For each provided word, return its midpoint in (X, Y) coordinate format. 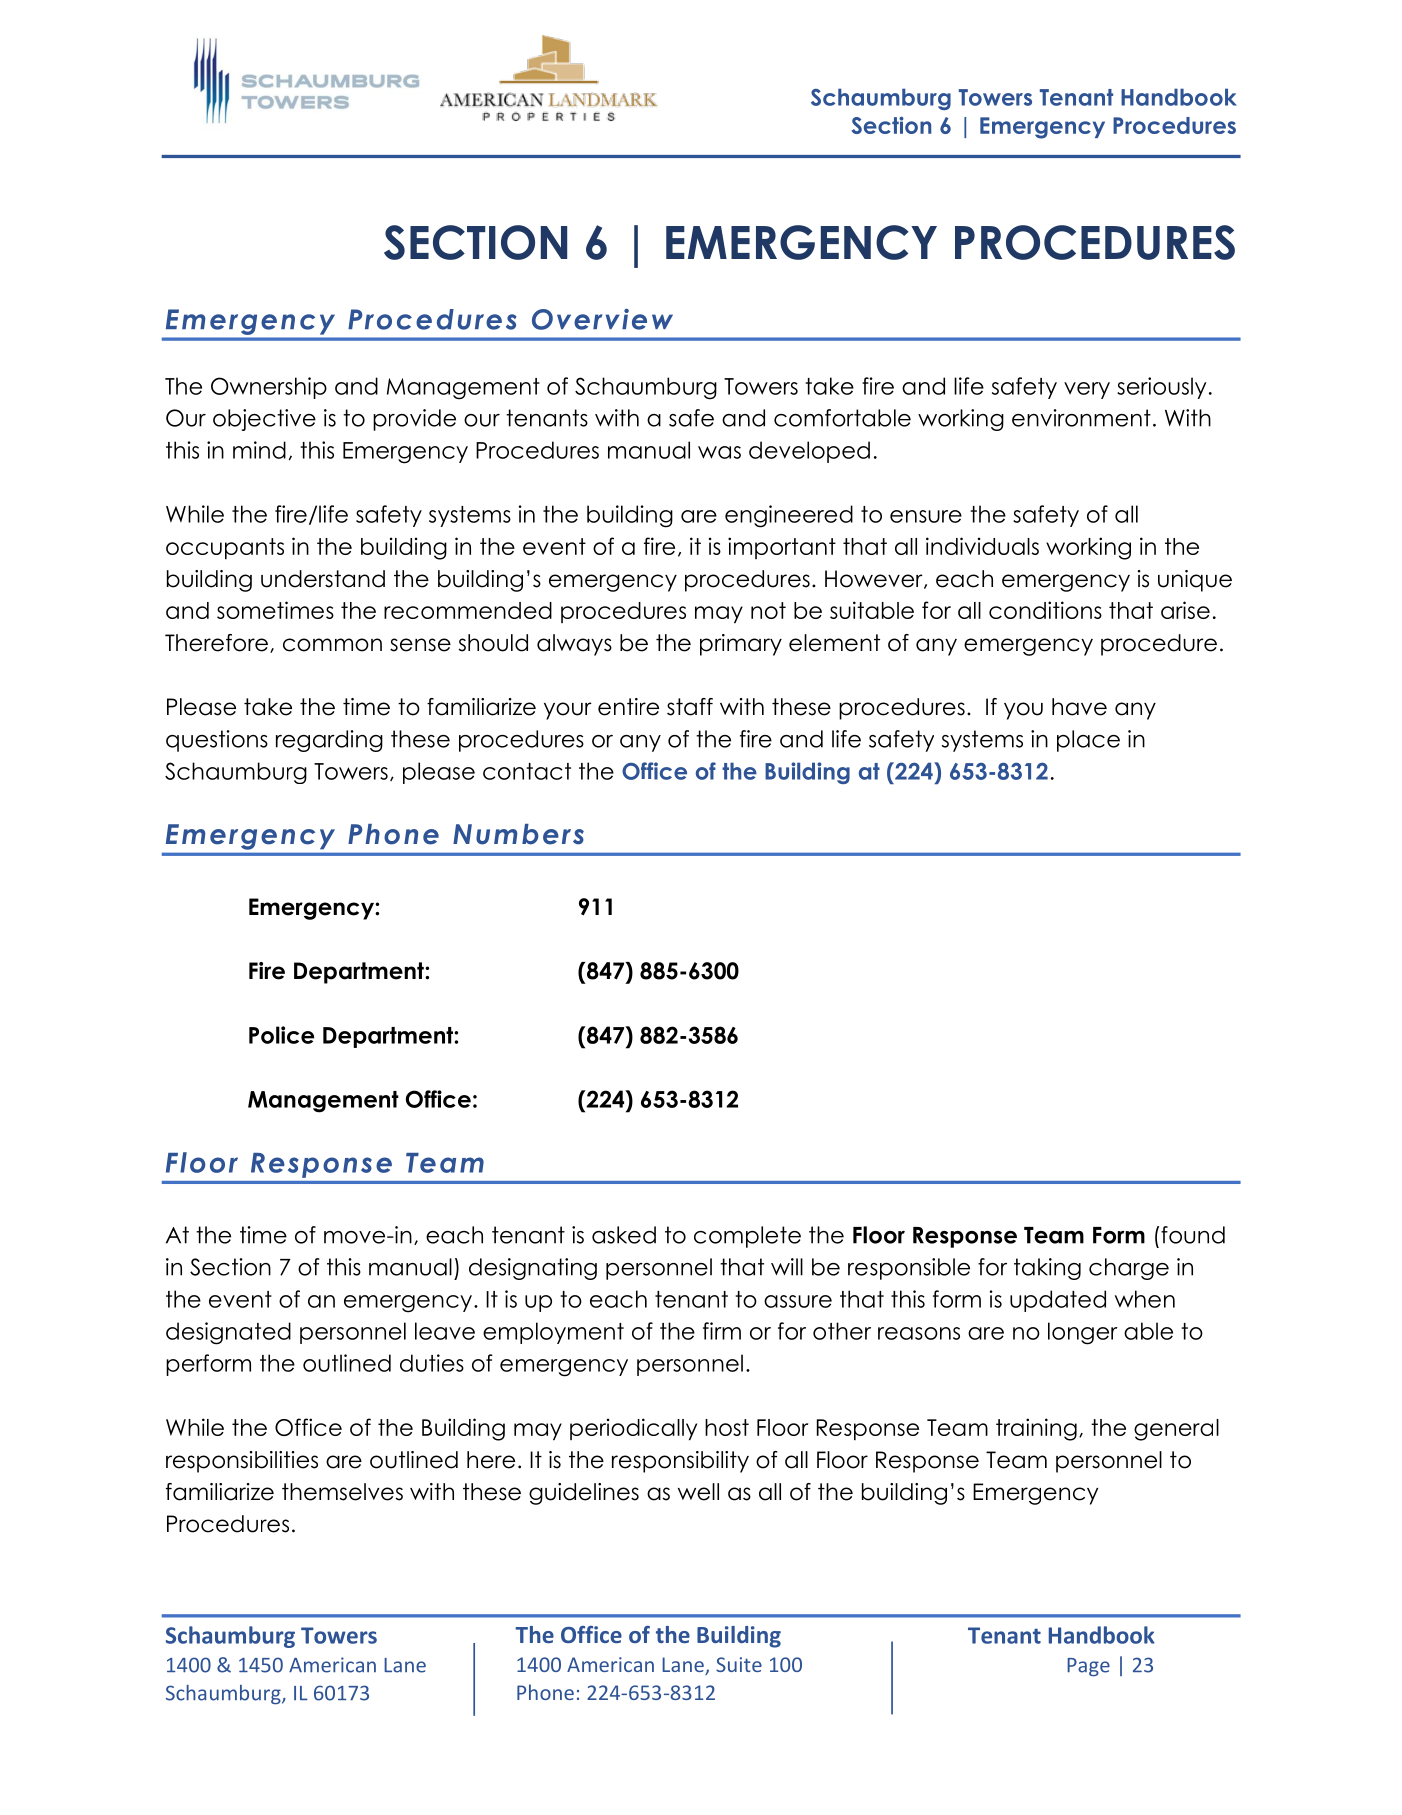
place (1088, 741)
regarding (329, 741)
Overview (602, 319)
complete (747, 1237)
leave (445, 1331)
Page (1088, 1667)
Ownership (269, 388)
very (1087, 390)
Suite (739, 1664)
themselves (342, 1492)
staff (690, 707)
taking (1047, 1269)
